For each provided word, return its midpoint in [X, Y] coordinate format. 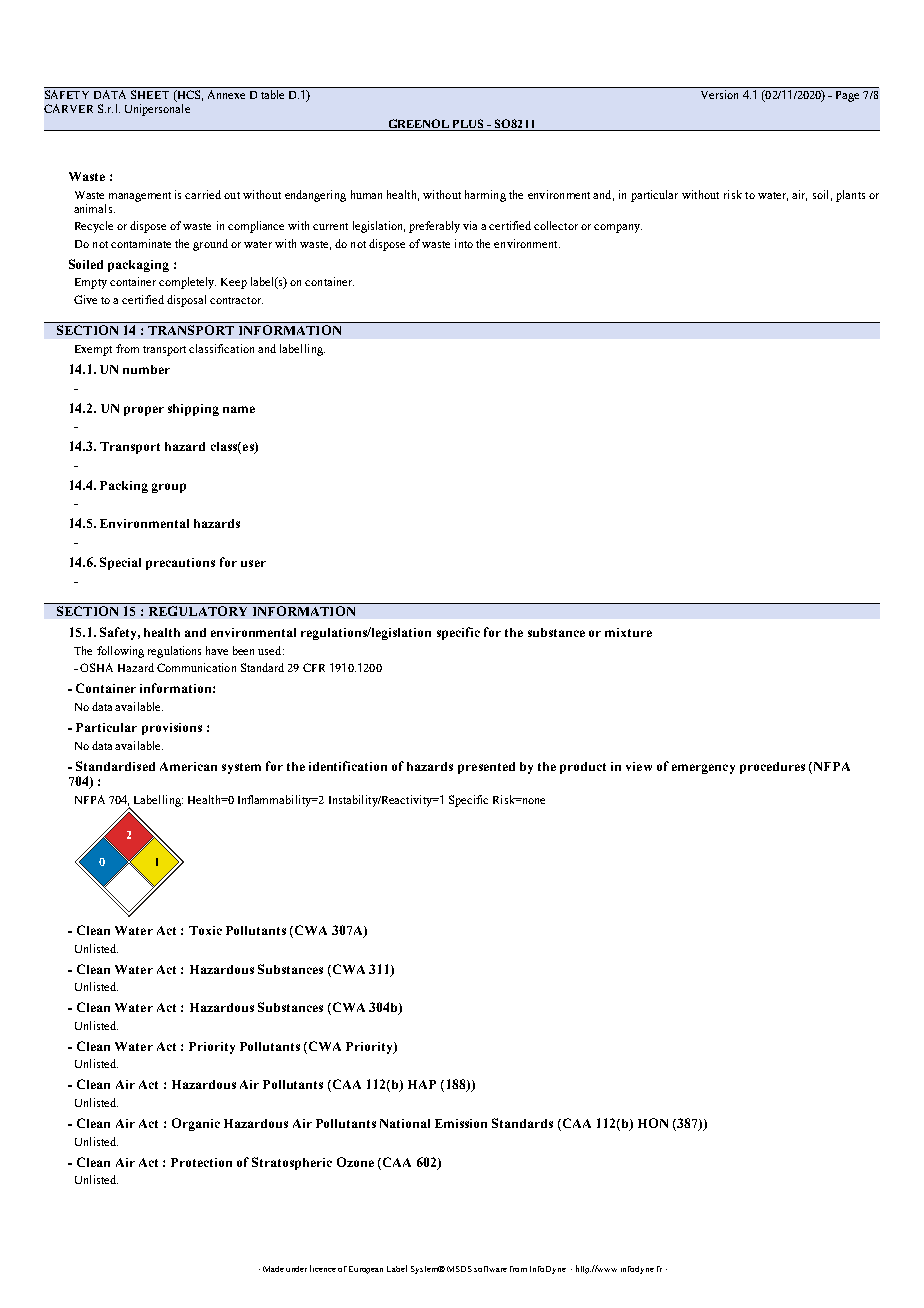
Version [719, 94]
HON [653, 1123]
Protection [201, 1162]
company [618, 228]
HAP [422, 1084]
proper [144, 411]
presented [486, 768]
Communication [196, 667]
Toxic [205, 930]
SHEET [150, 94]
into [464, 243]
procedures [772, 768]
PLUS [468, 123]
